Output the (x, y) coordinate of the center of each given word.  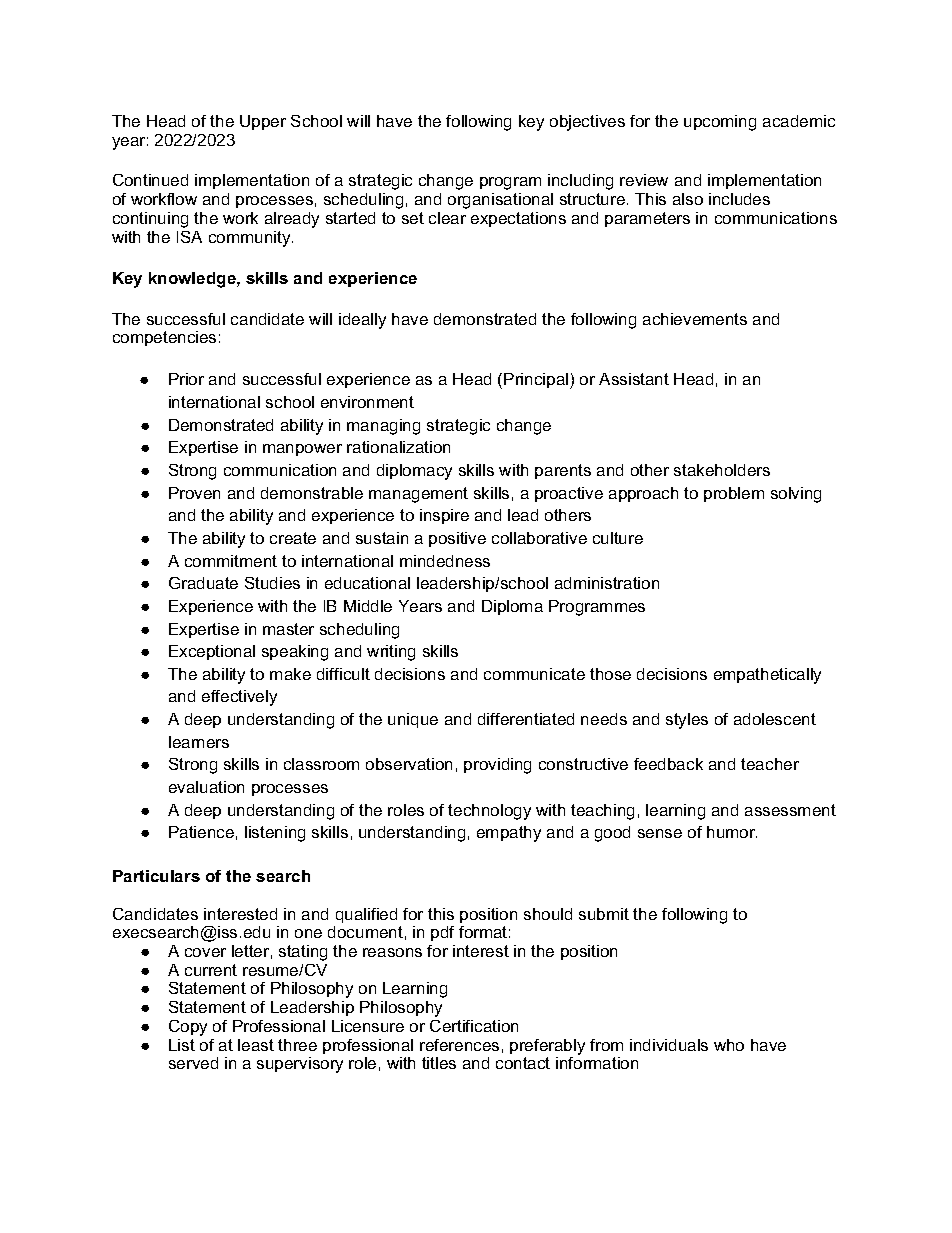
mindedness (445, 561)
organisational (500, 201)
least (256, 1045)
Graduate (203, 583)
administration (607, 583)
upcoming (720, 123)
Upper (263, 122)
